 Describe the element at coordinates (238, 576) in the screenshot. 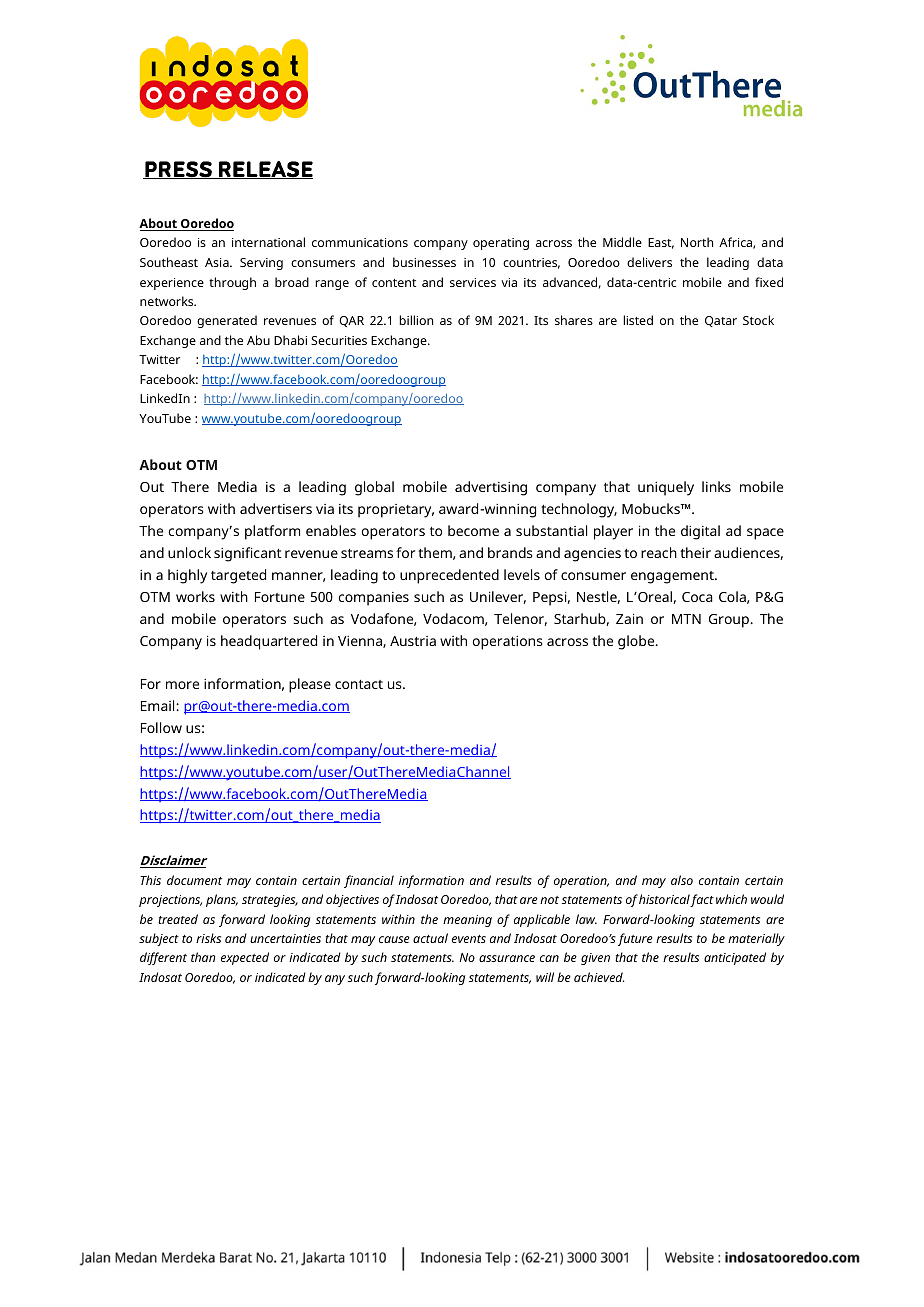

I see `targeted` at that location.
